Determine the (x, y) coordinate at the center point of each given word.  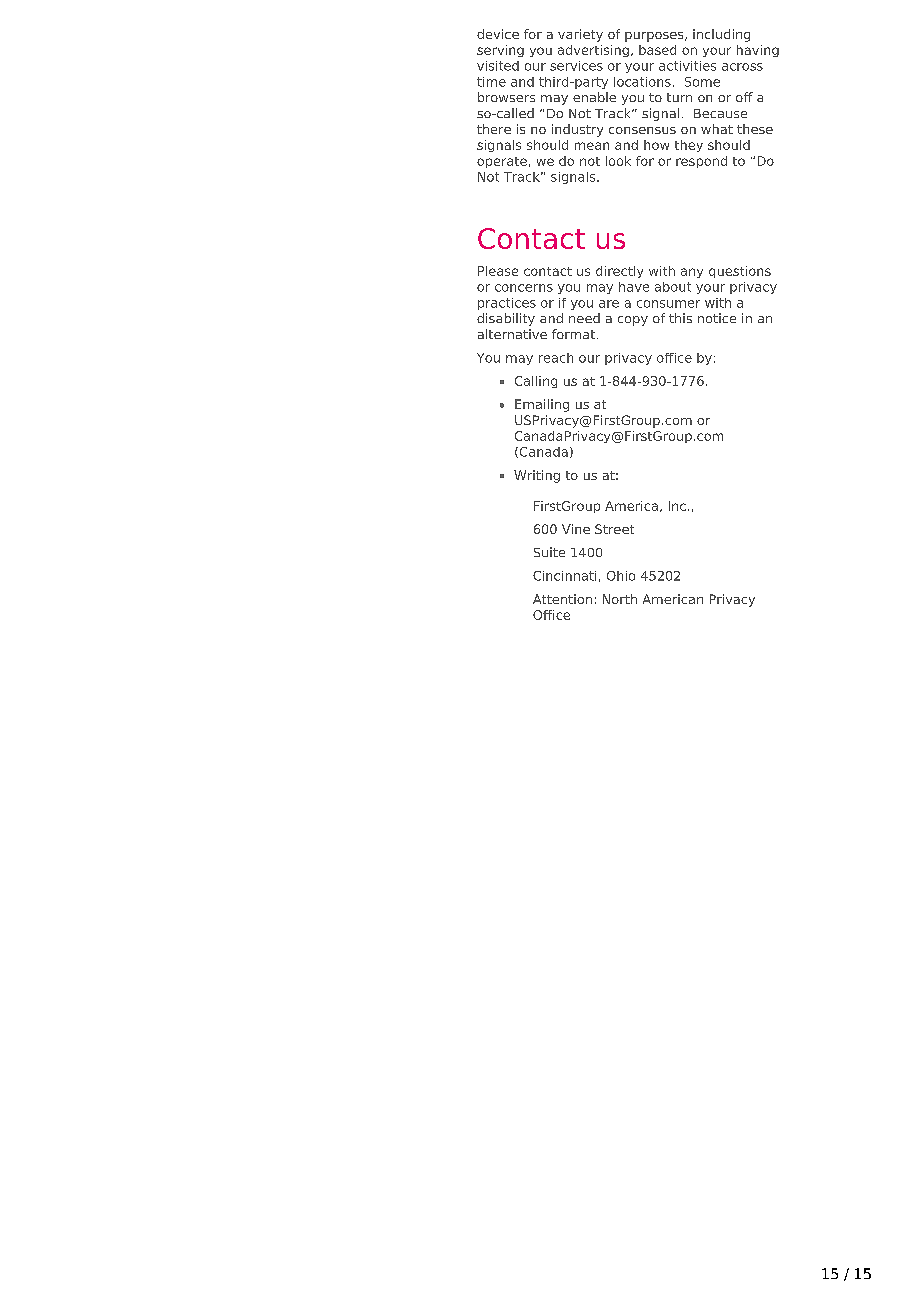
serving (500, 51)
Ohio (621, 576)
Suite (549, 552)
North (620, 599)
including (721, 35)
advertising (593, 51)
